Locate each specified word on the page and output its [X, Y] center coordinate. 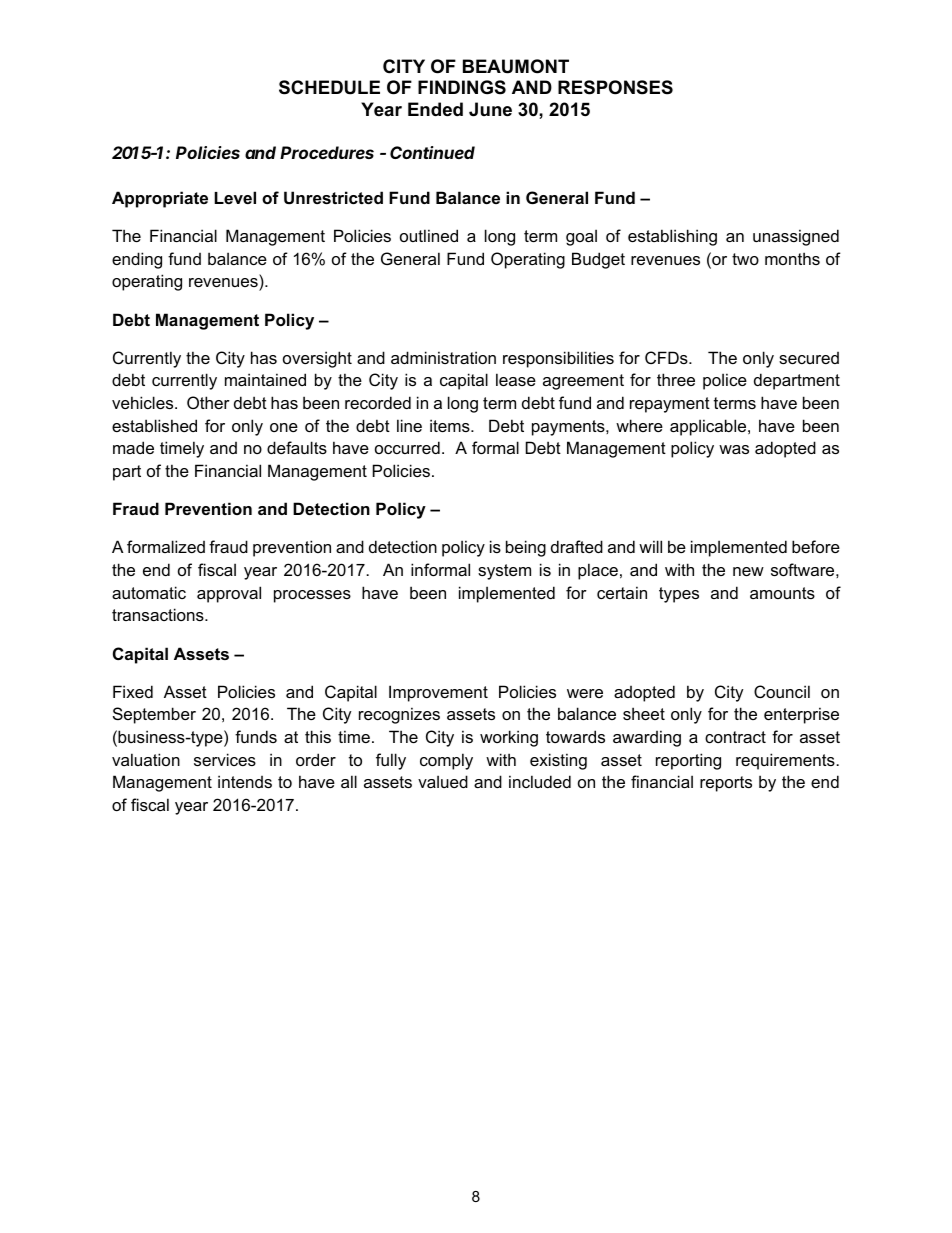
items [451, 425]
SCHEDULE [329, 87]
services [225, 759]
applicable [709, 427]
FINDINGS [462, 87]
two [745, 259]
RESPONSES [615, 87]
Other [208, 402]
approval [229, 594]
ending [137, 260]
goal [581, 237]
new [748, 571]
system [504, 572]
